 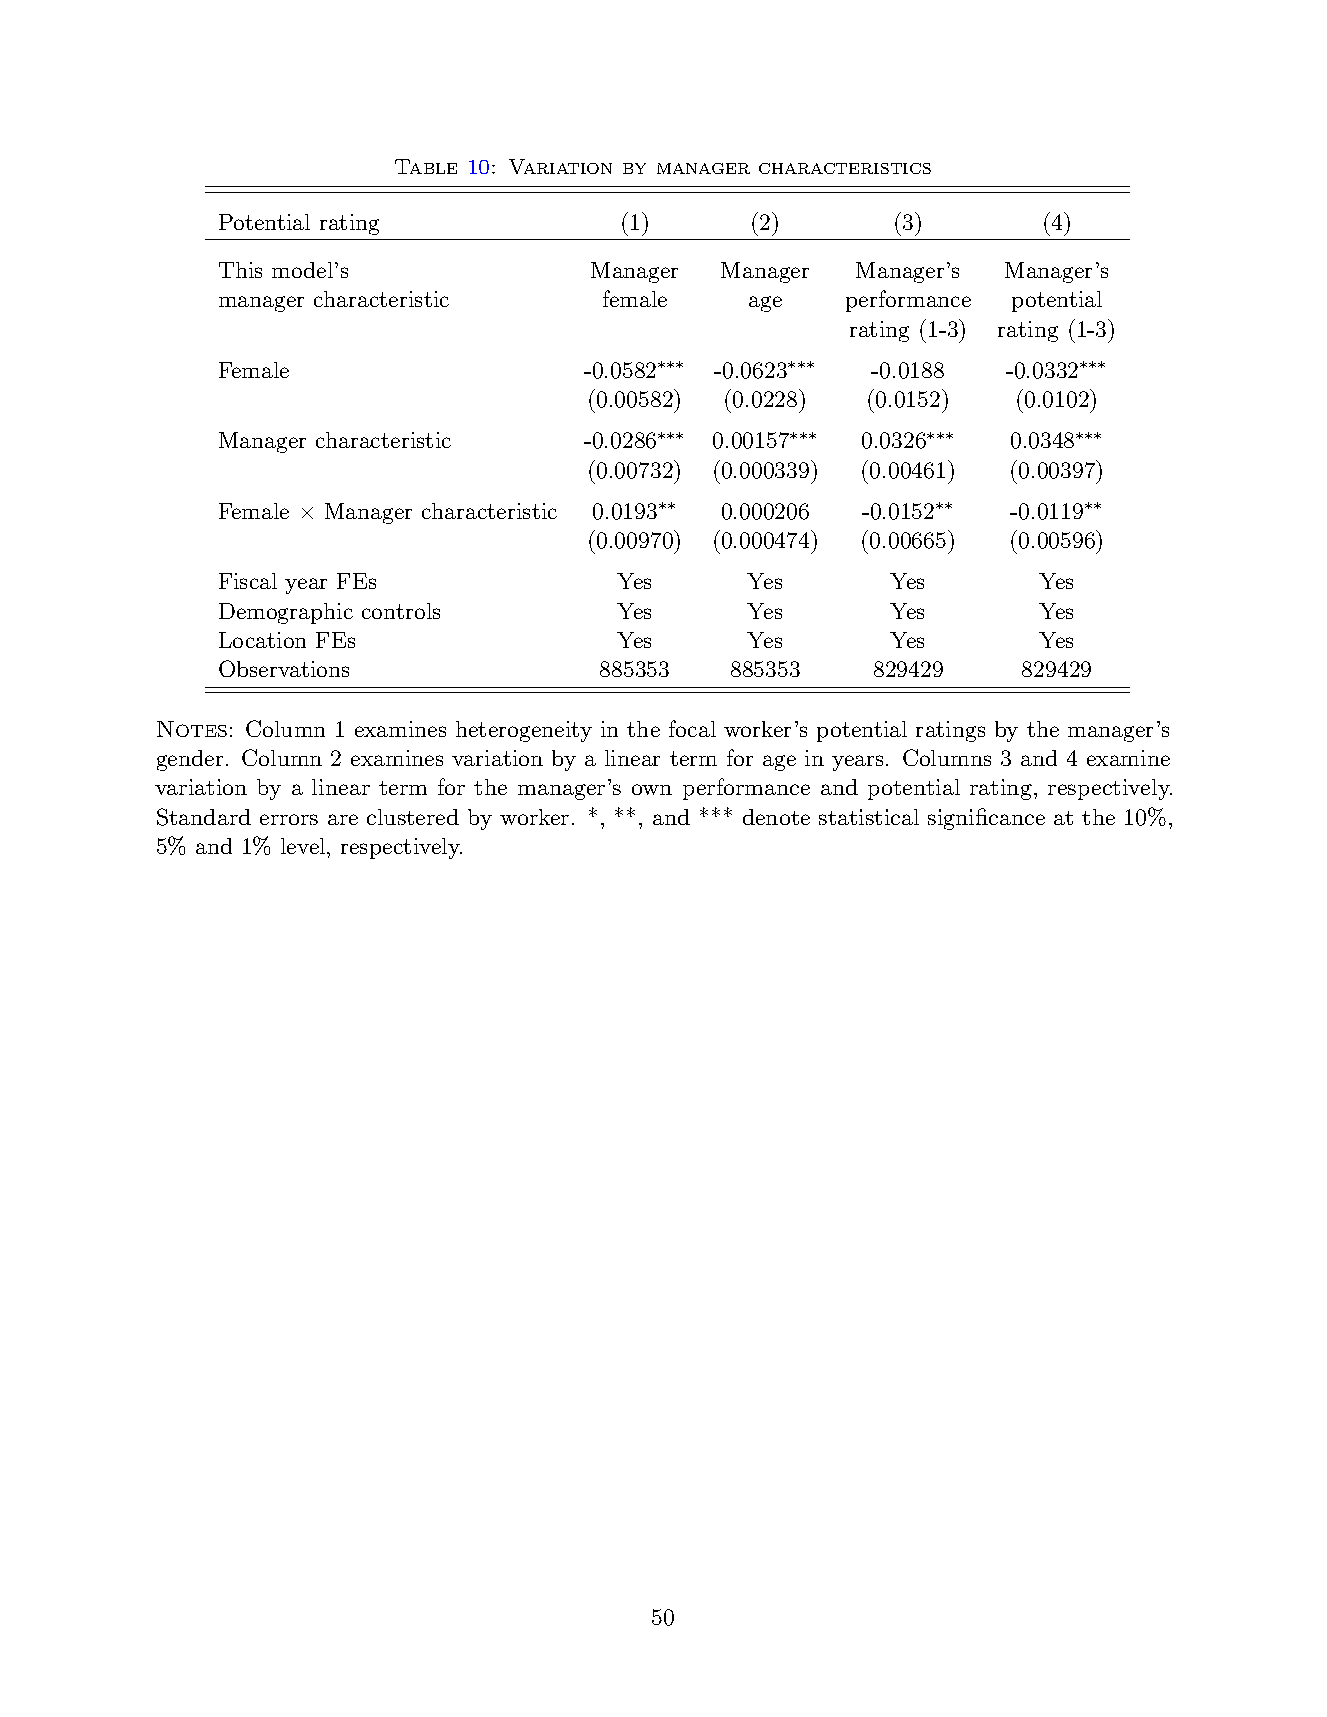 What do you see at coordinates (652, 789) in the page?
I see `own` at bounding box center [652, 789].
